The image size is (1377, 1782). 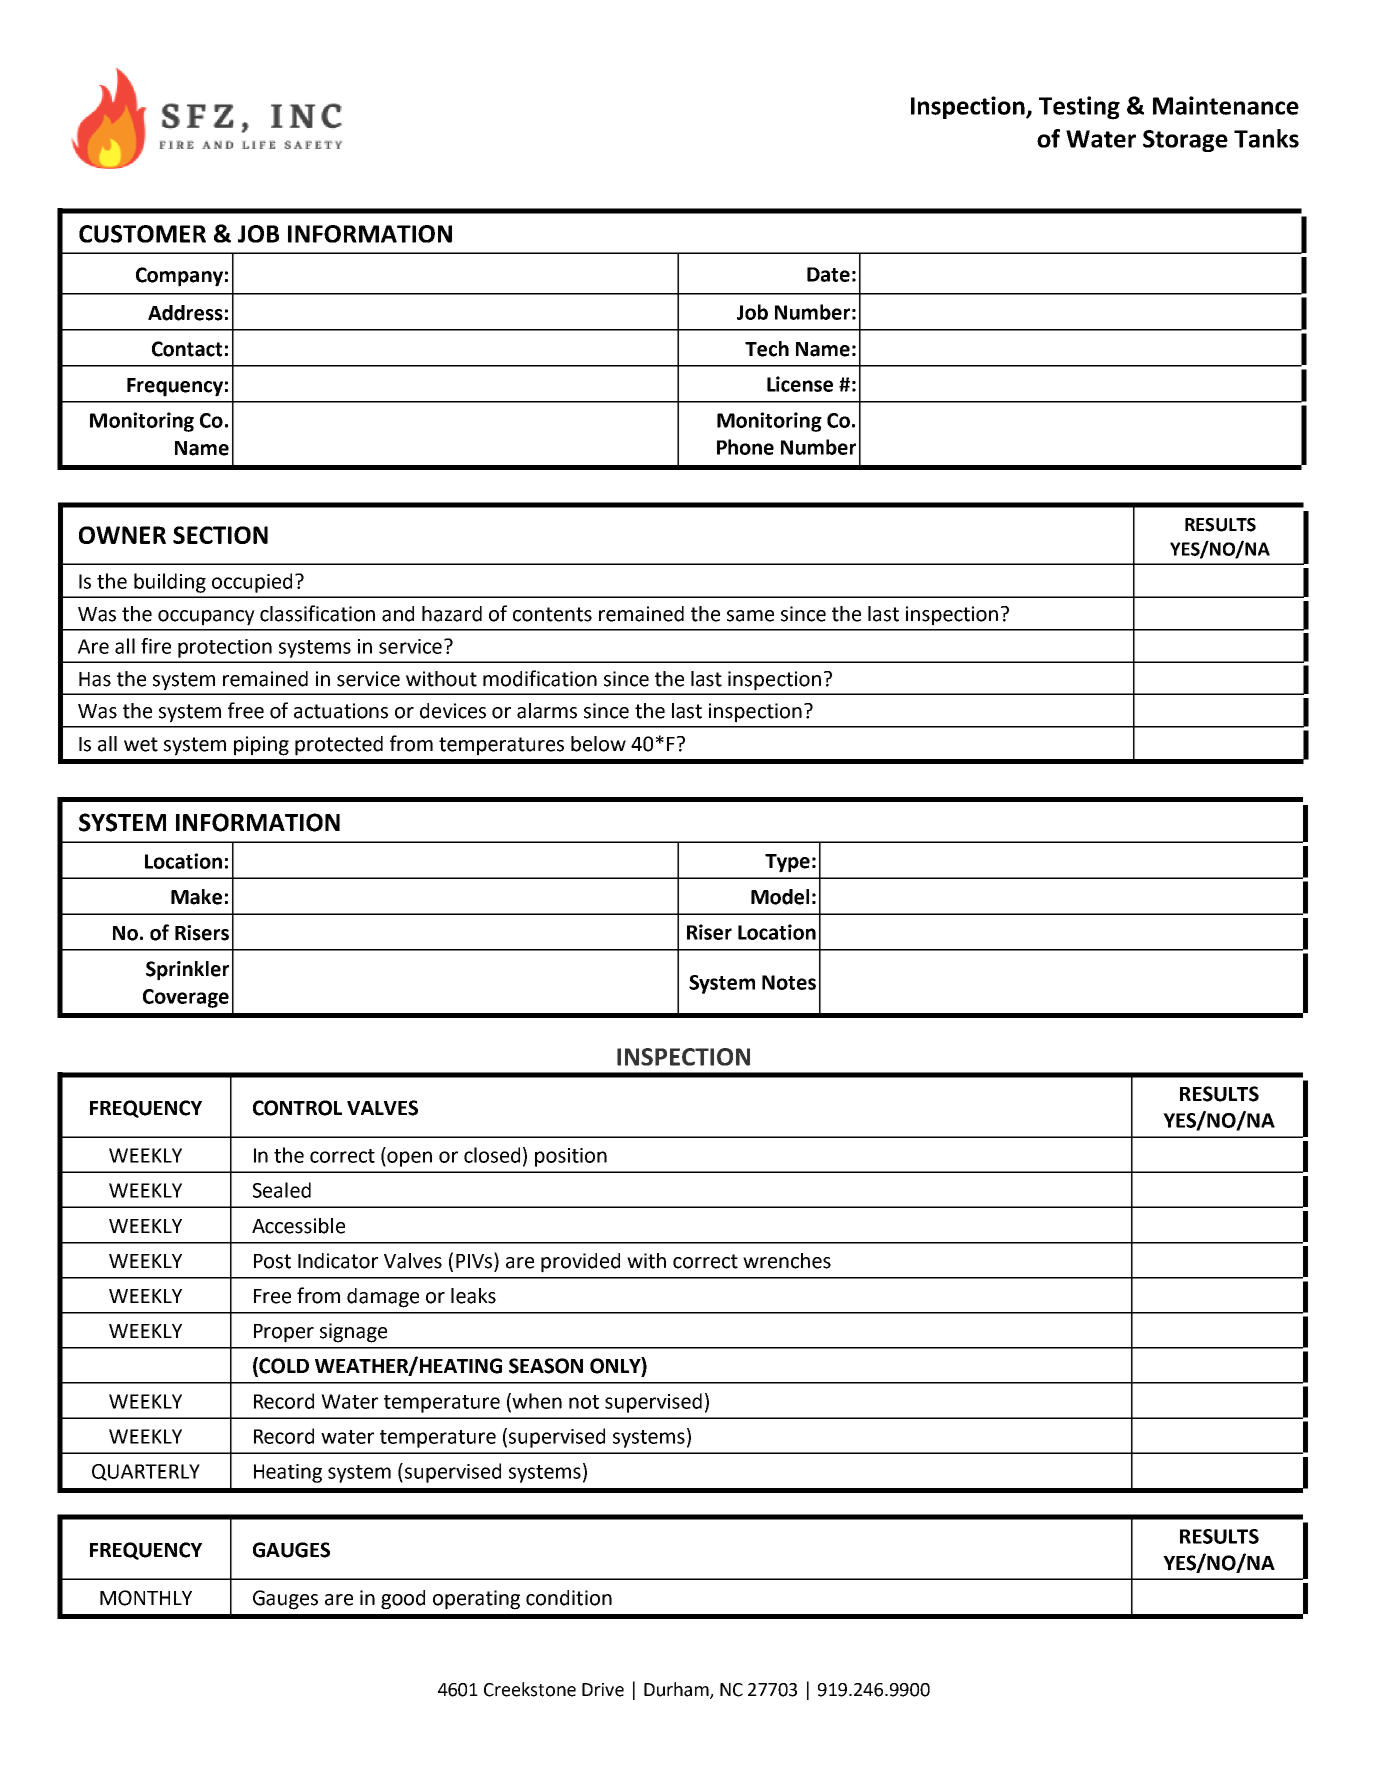 What do you see at coordinates (142, 234) in the screenshot?
I see `CUSTOMER` at bounding box center [142, 234].
